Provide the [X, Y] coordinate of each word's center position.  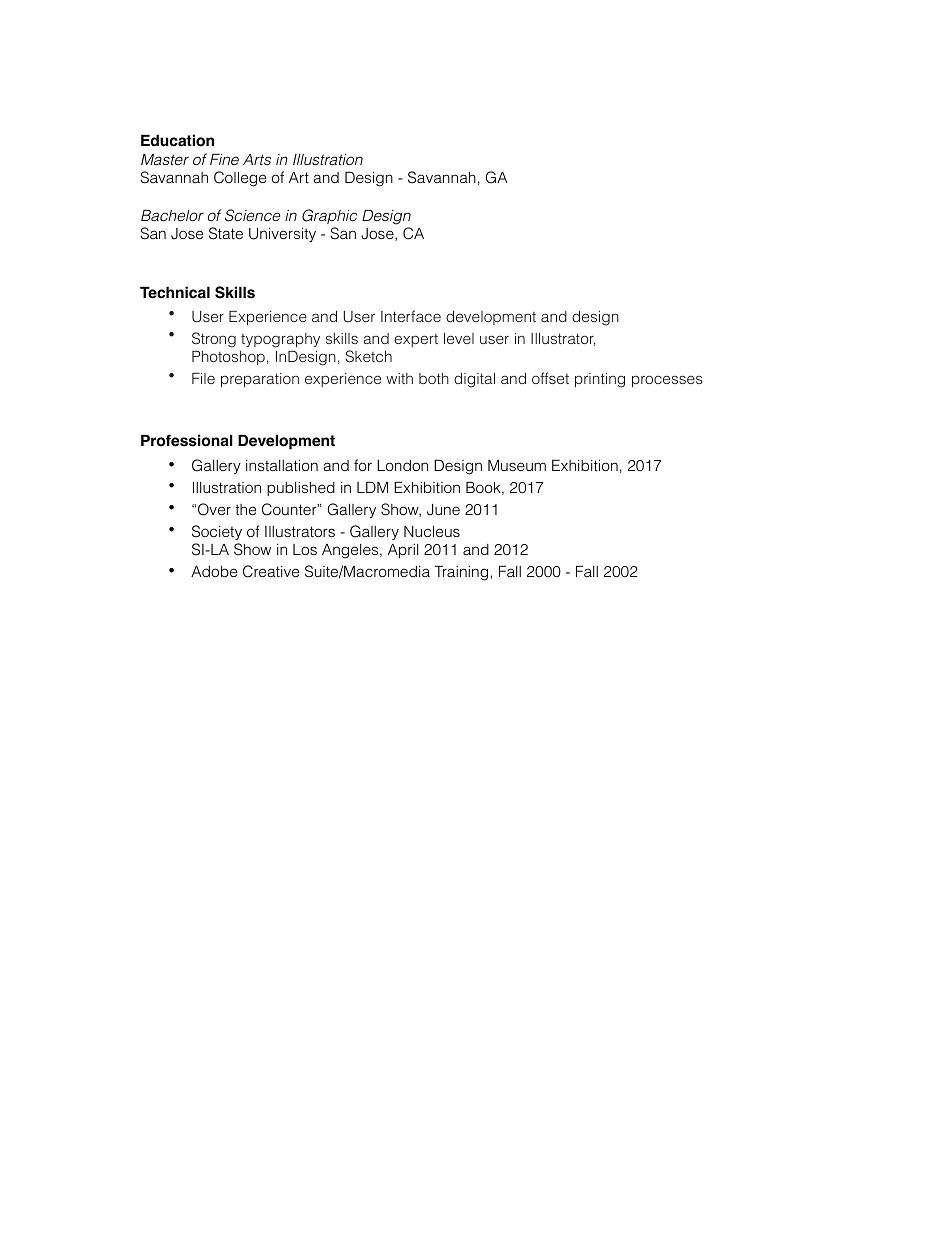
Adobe [214, 571]
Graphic [329, 216]
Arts [257, 159]
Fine [224, 159]
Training [461, 573]
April [403, 551]
